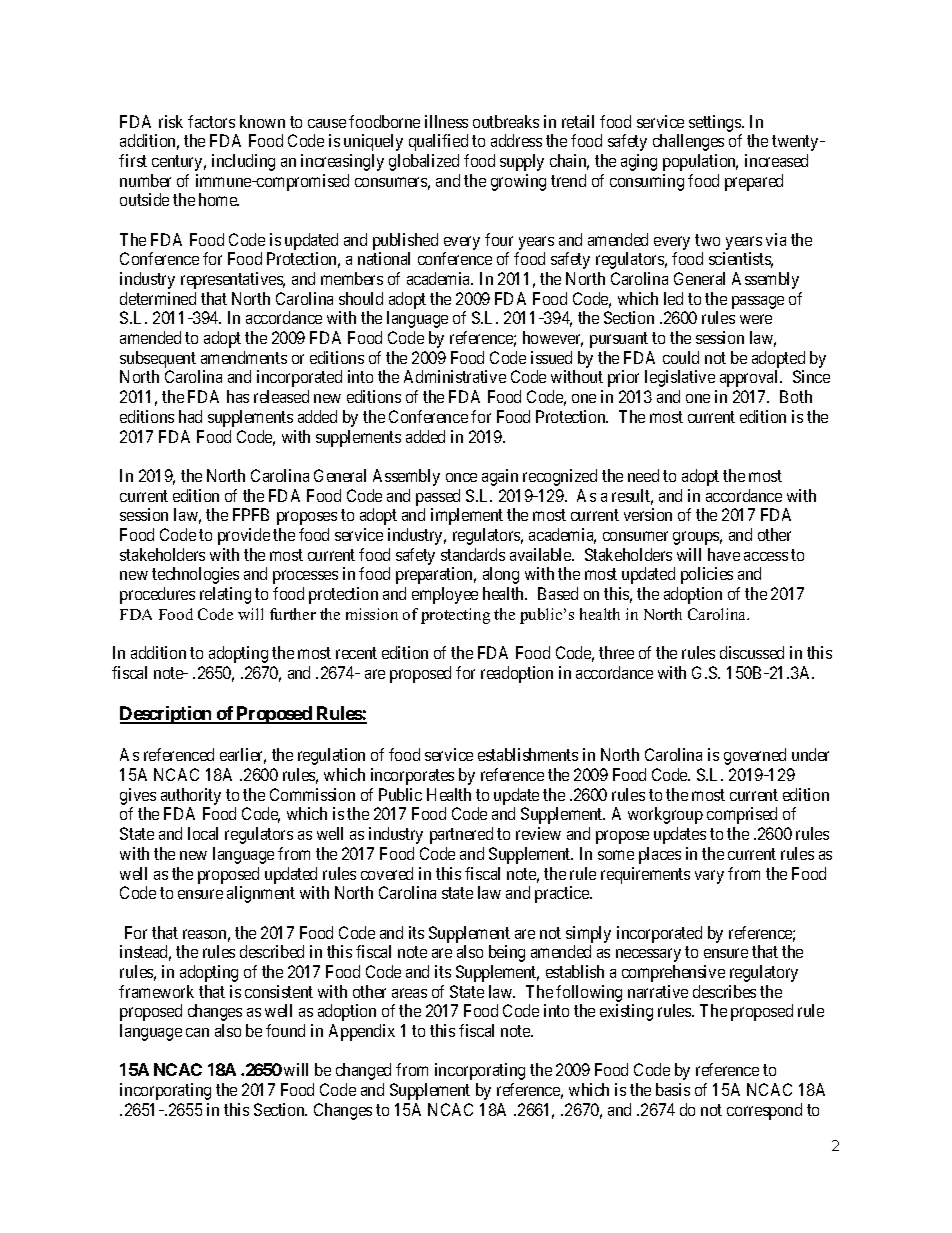  Describe the element at coordinates (750, 378) in the screenshot. I see `approval` at that location.
